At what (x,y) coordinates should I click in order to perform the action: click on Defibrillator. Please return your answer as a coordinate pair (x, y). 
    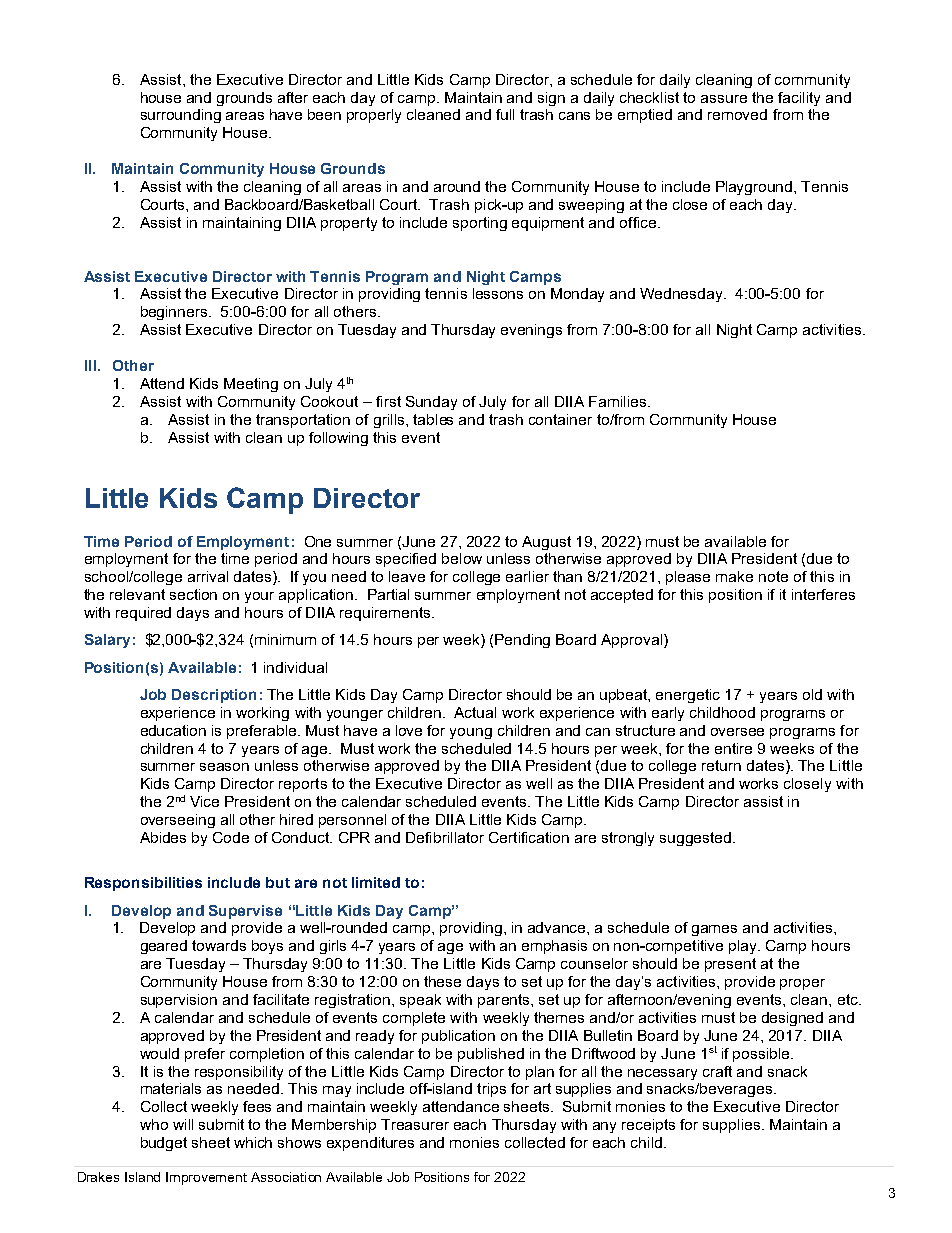
    Looking at the image, I should click on (445, 837).
